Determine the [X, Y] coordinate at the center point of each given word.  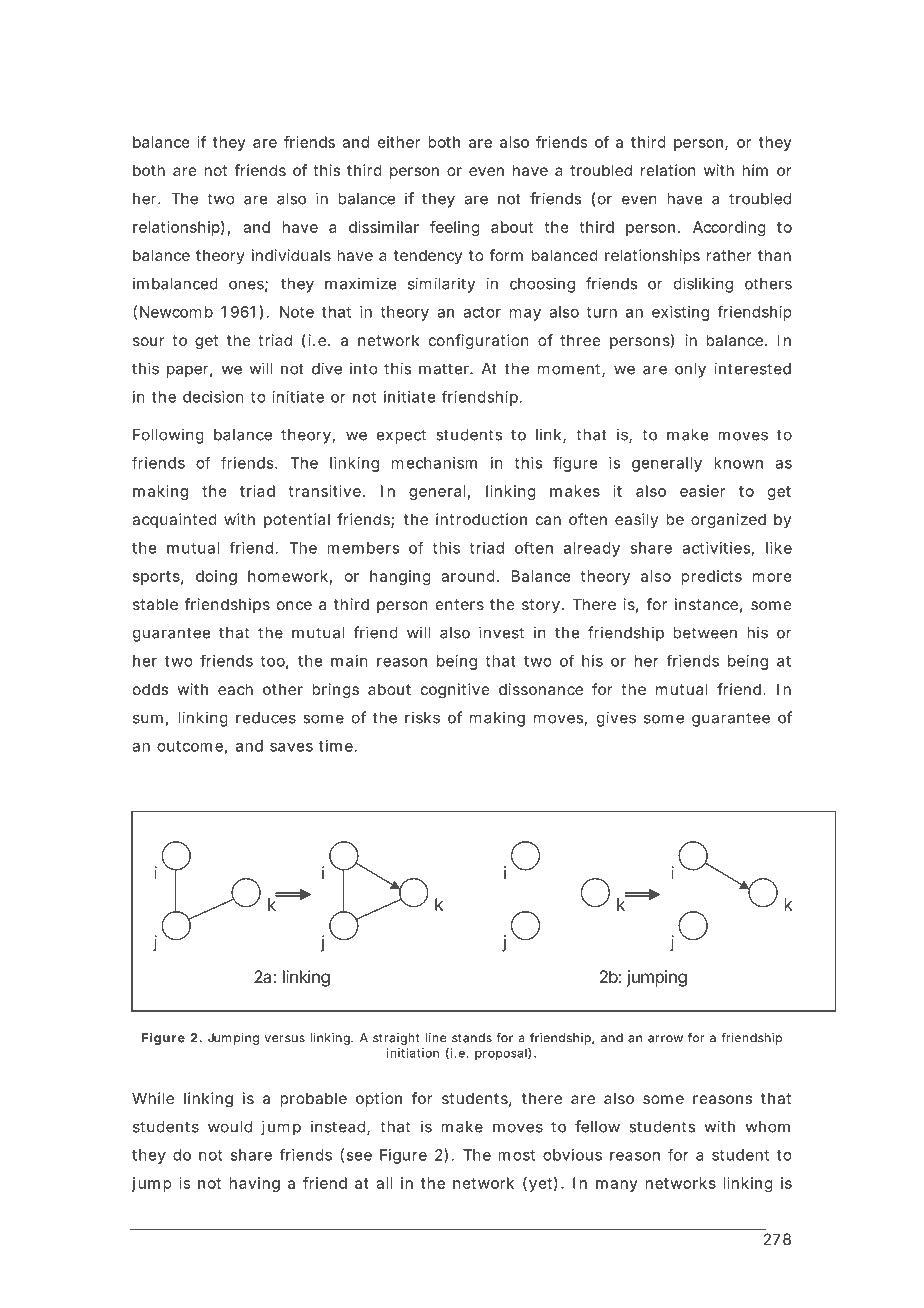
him [755, 170]
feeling [455, 228]
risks [422, 717]
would [230, 1127]
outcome [190, 746]
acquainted [174, 520]
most [516, 1155]
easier [702, 491]
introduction [481, 519]
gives [616, 719]
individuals [291, 255]
